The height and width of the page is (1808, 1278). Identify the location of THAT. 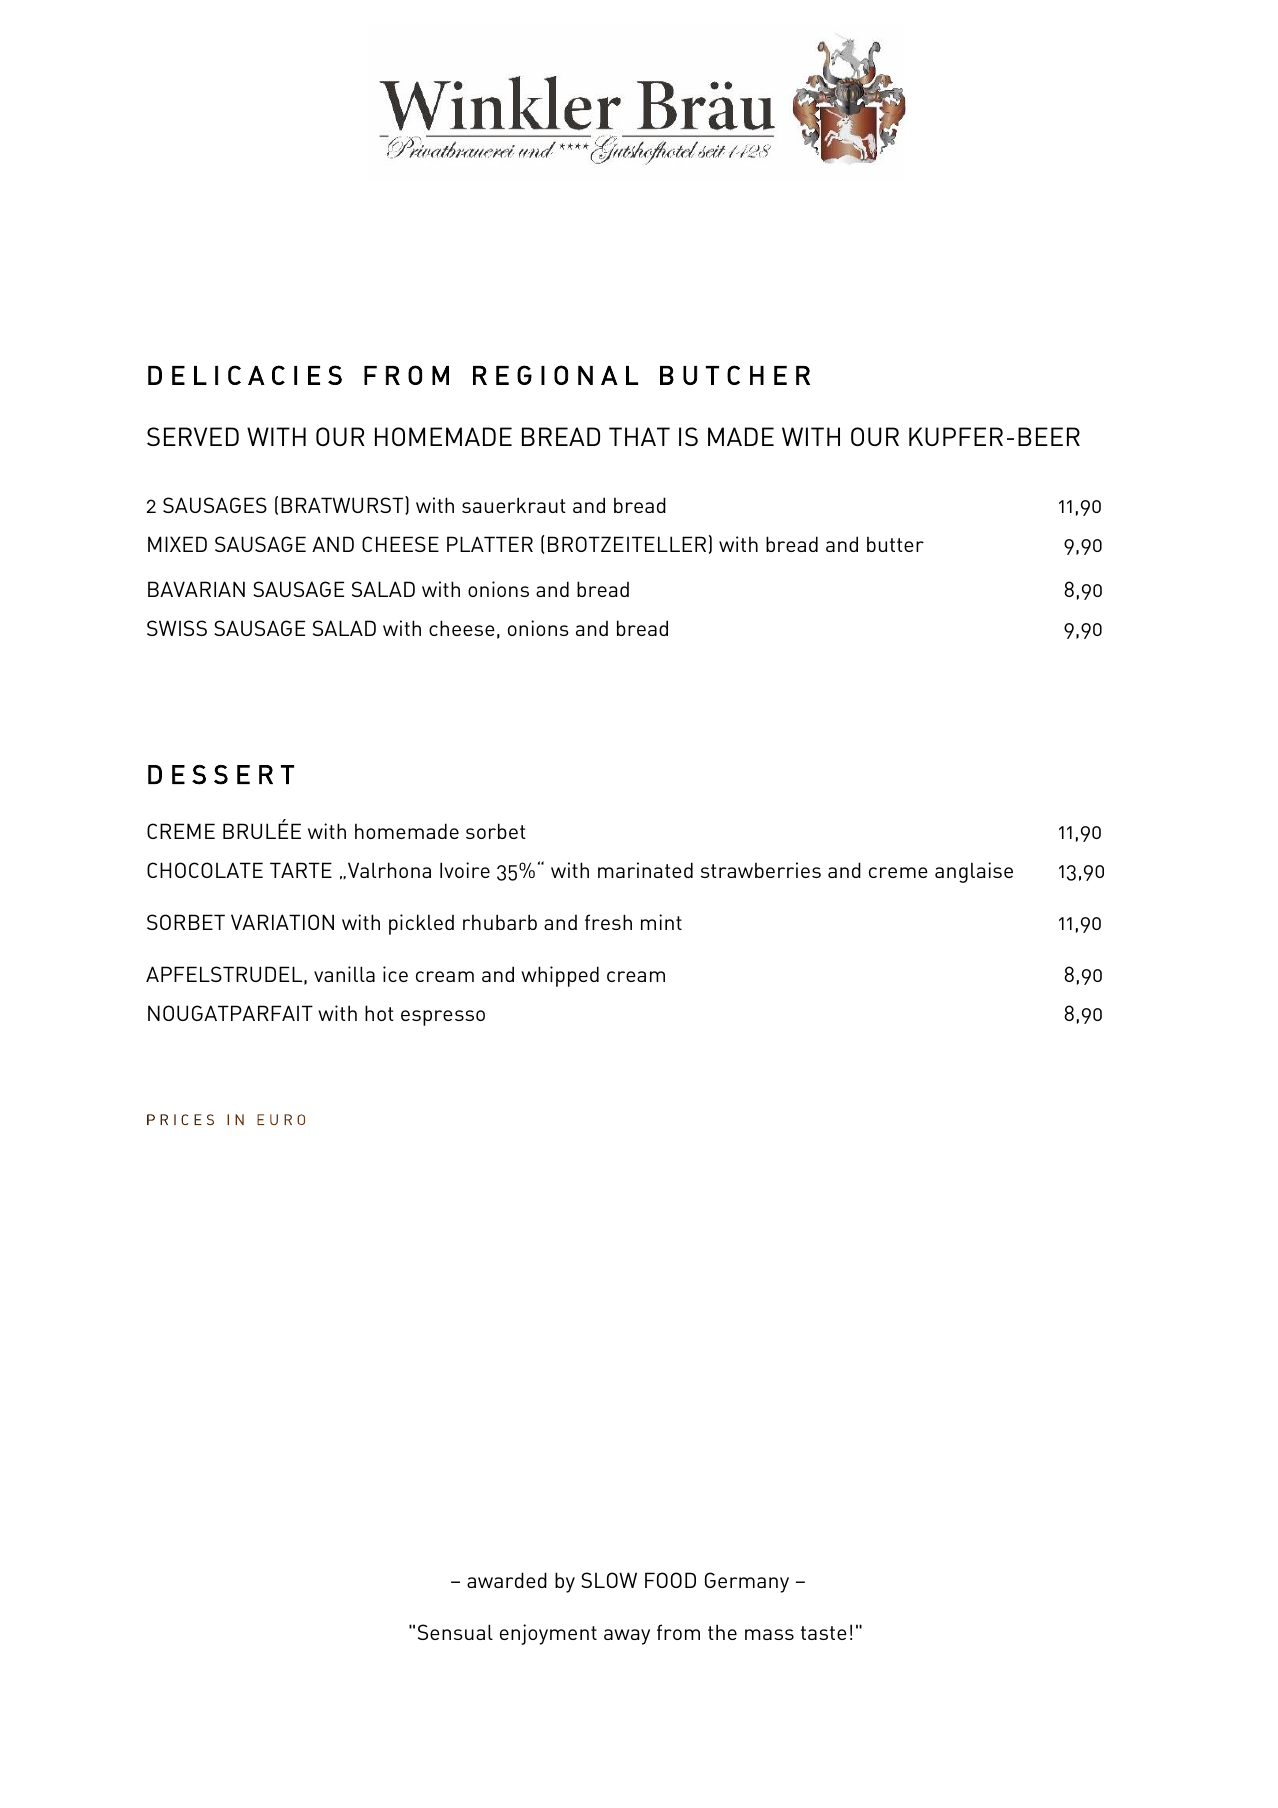
(639, 436).
